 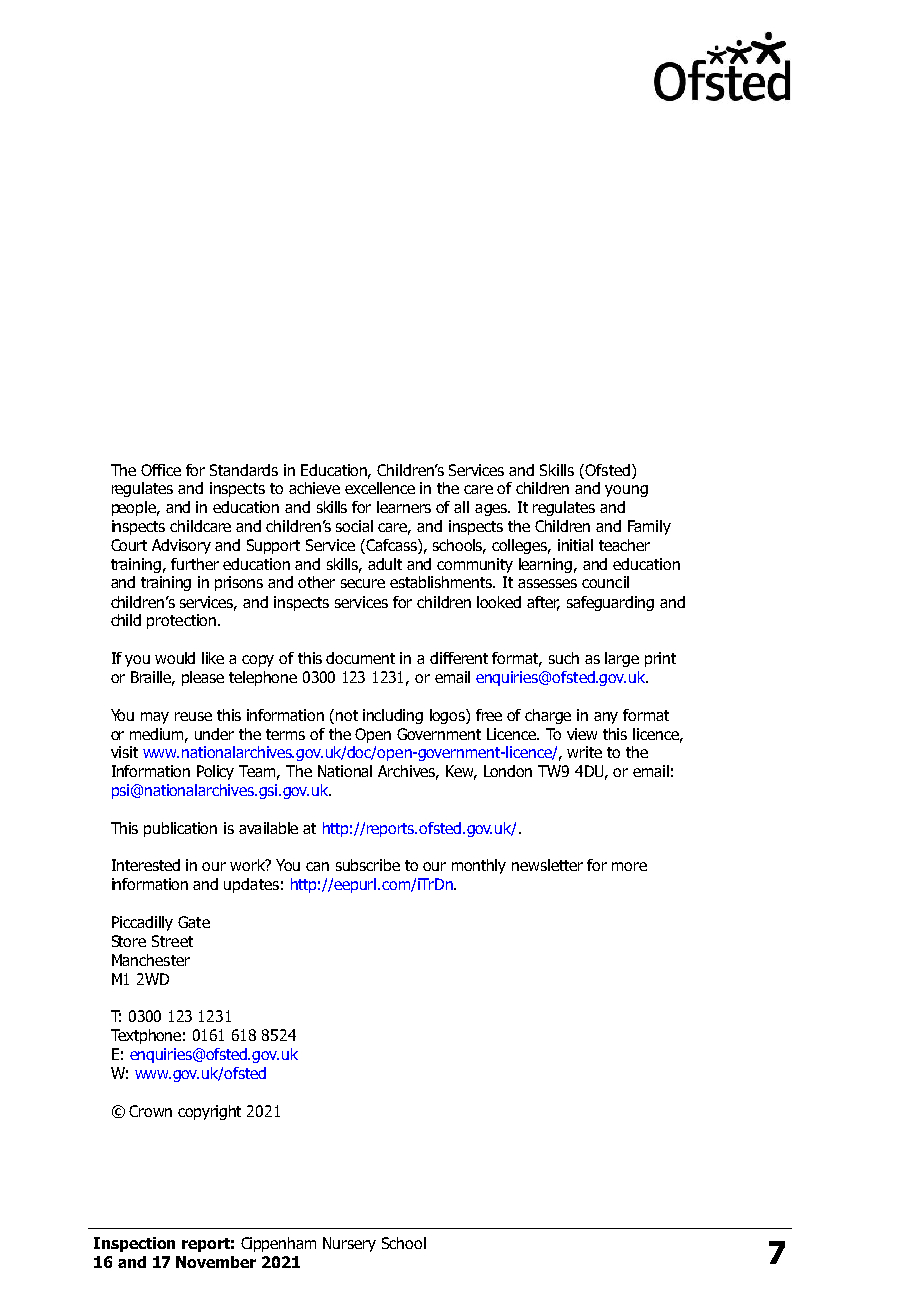 What do you see at coordinates (216, 1262) in the screenshot?
I see `November` at bounding box center [216, 1262].
